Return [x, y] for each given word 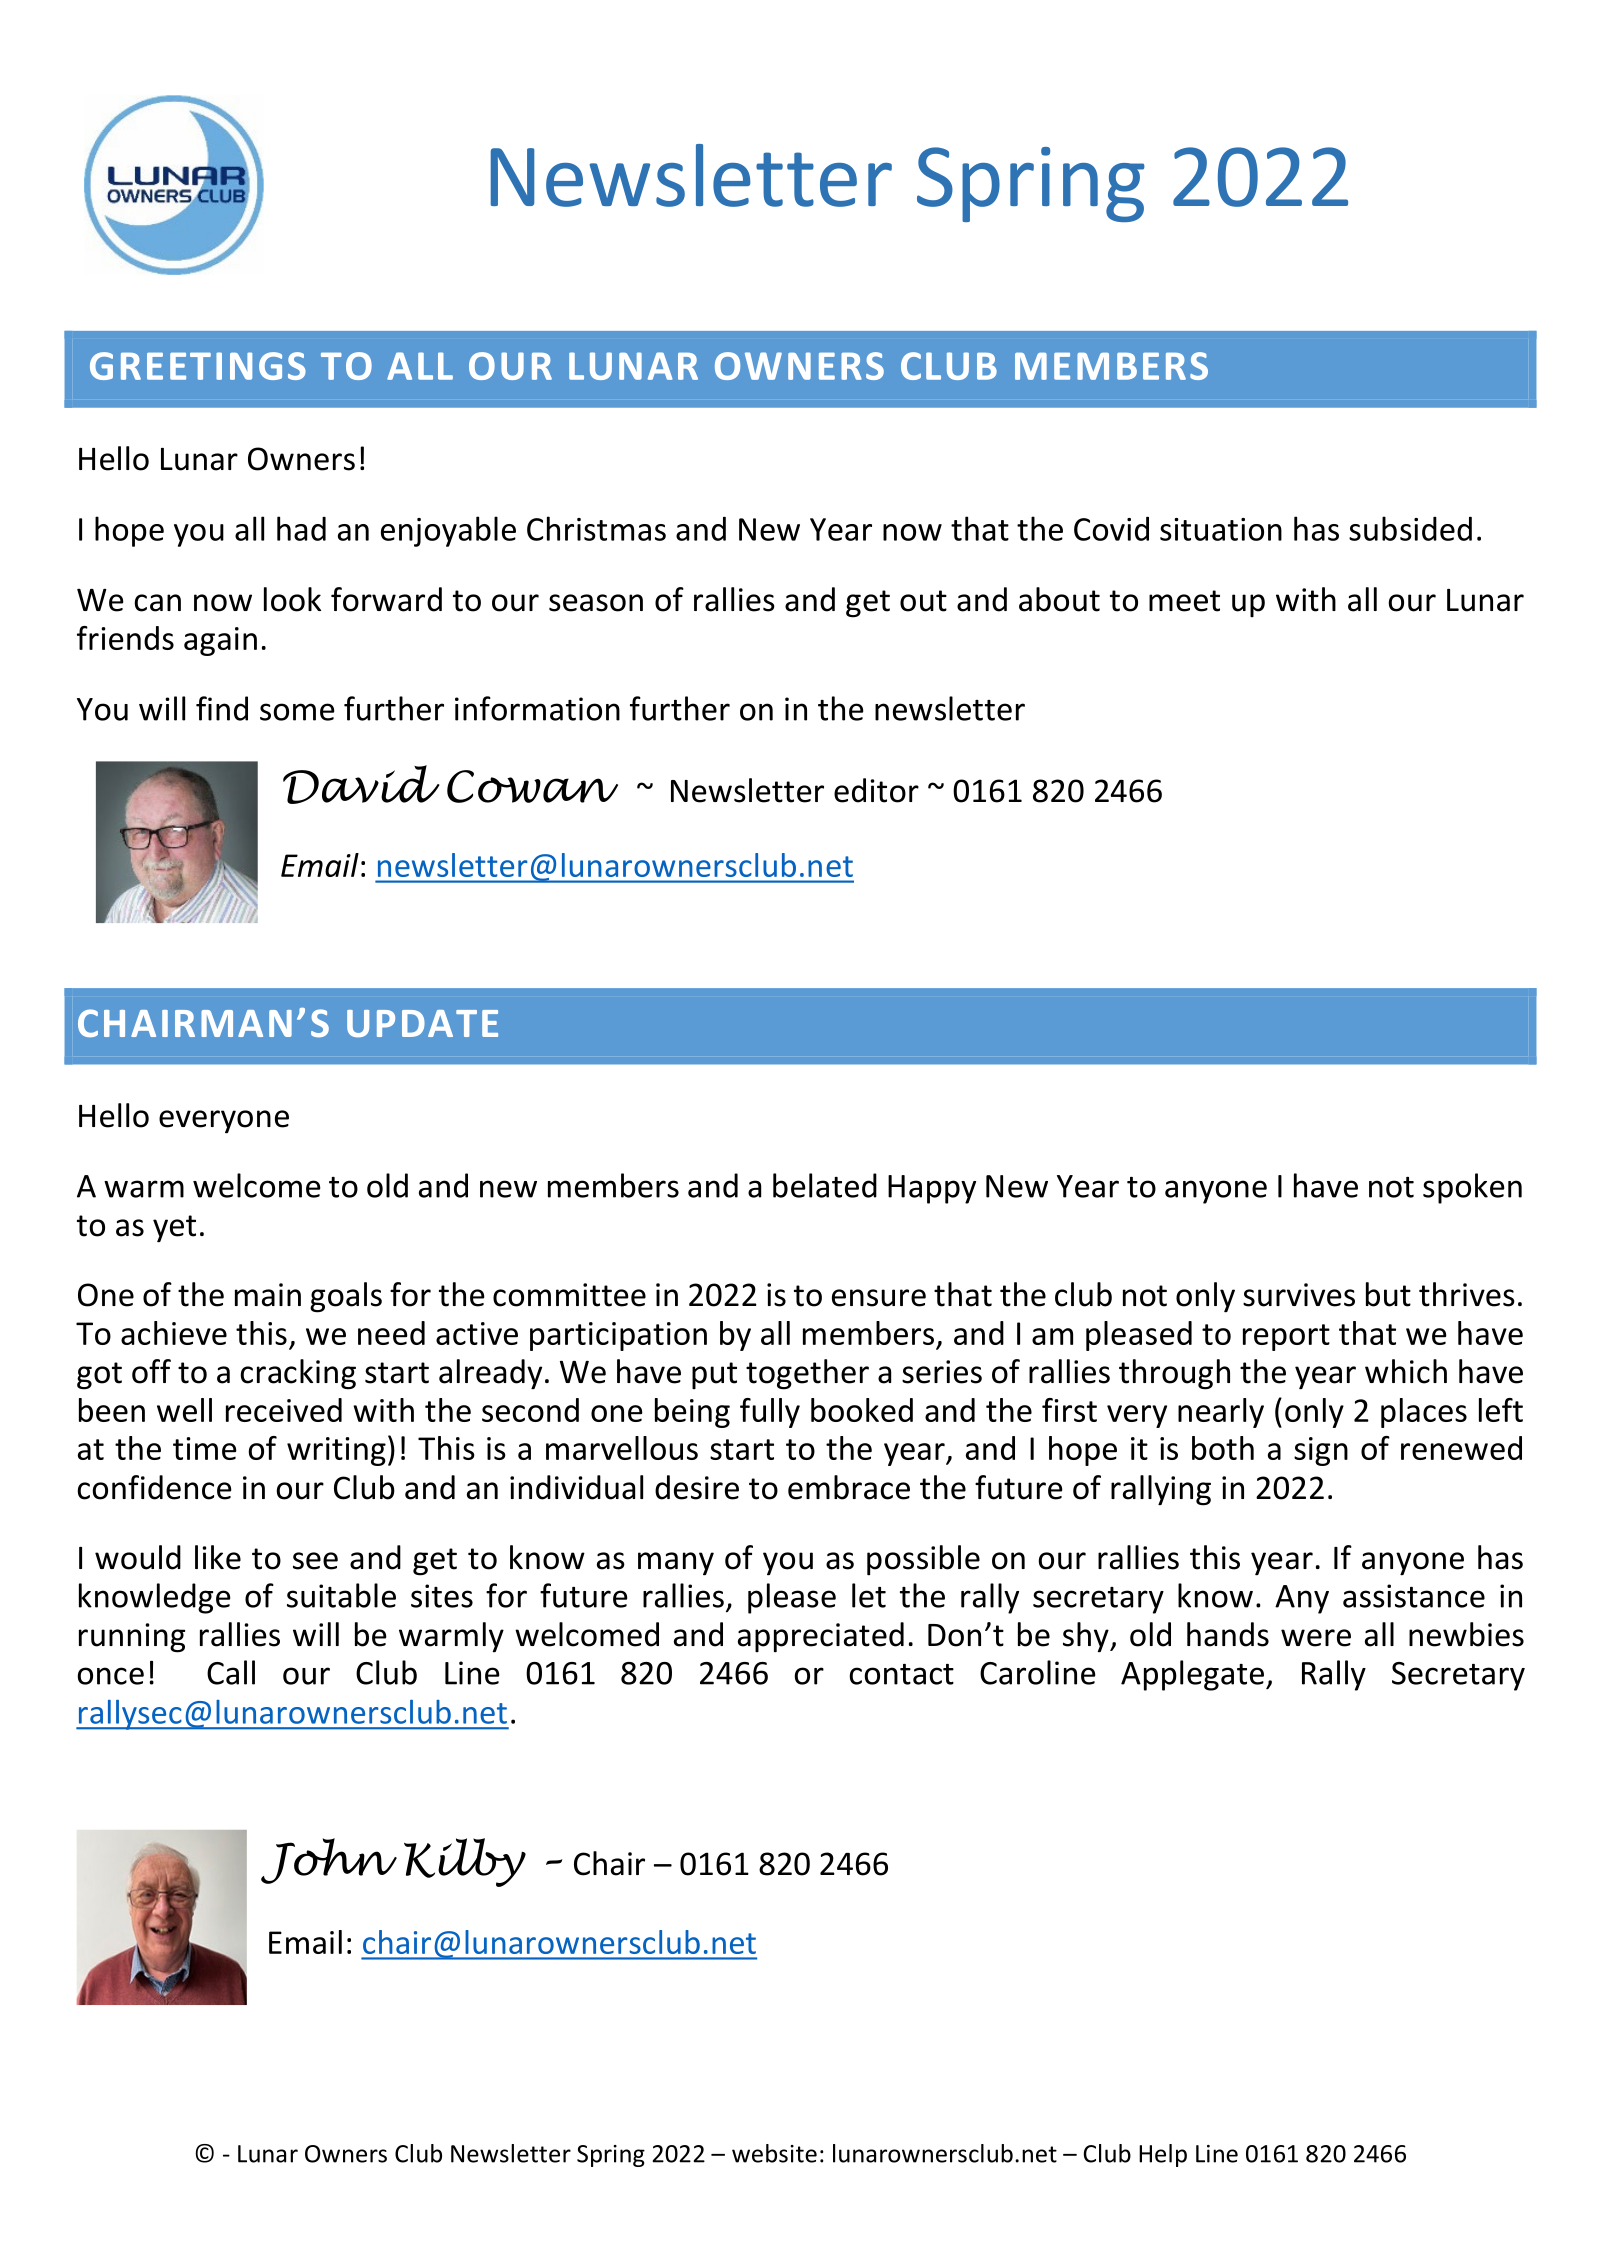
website [774, 2153]
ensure [879, 1298]
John [329, 1861]
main [268, 1295]
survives [1299, 1295]
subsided [1410, 528]
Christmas [596, 528]
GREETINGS [198, 366]
